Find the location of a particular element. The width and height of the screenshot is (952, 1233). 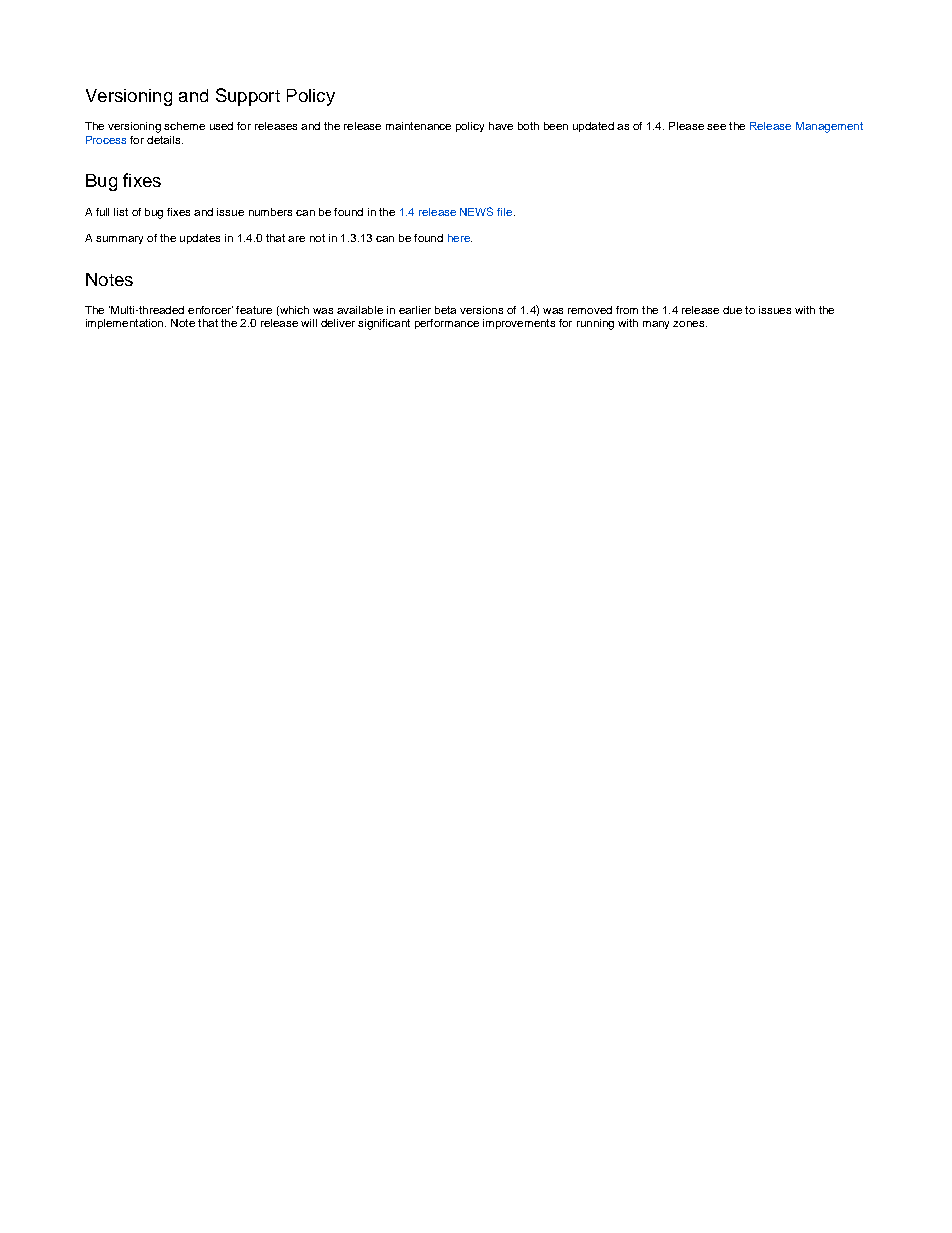

due is located at coordinates (732, 310).
